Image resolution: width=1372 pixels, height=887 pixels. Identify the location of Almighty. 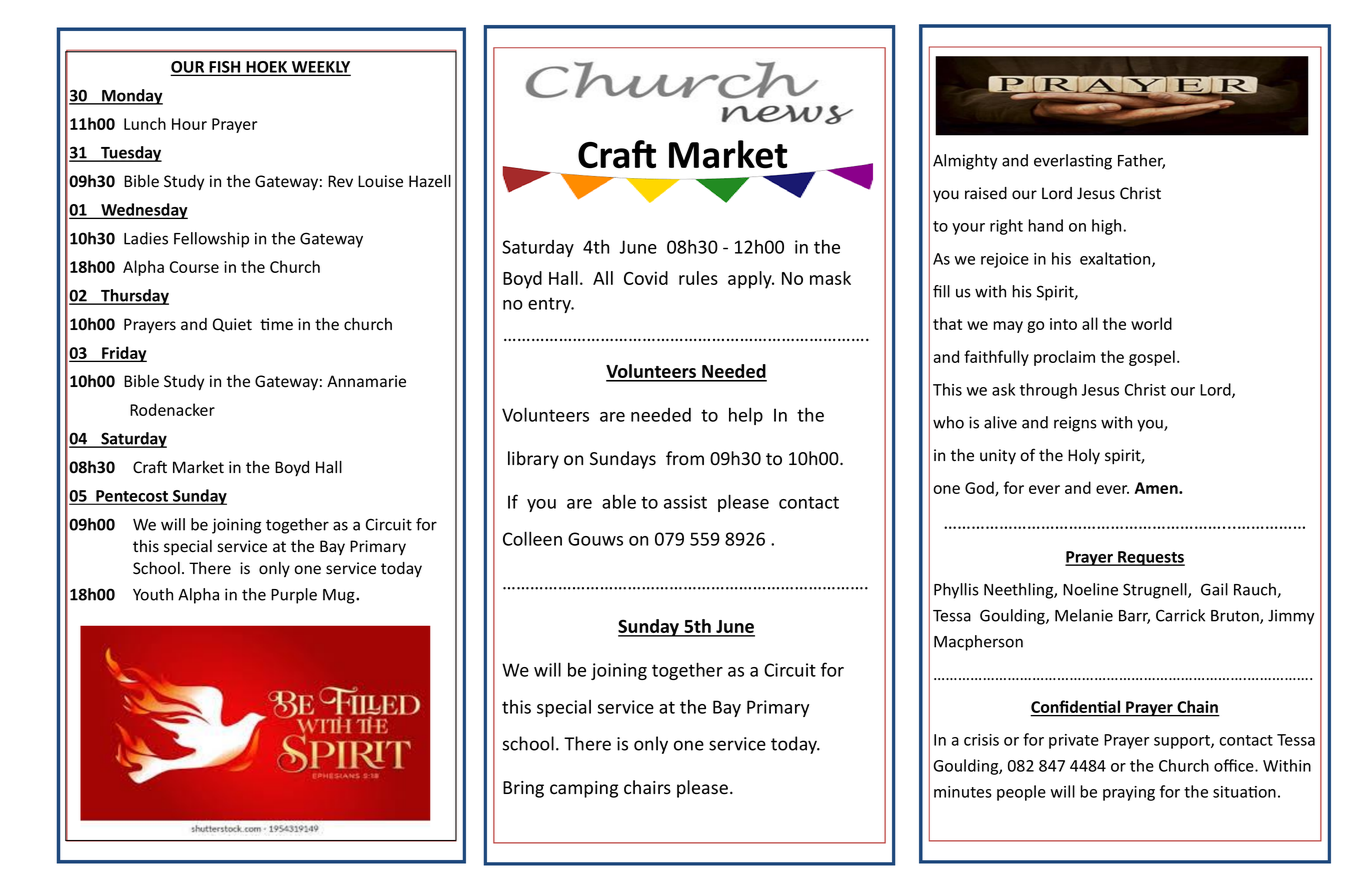
(965, 162).
